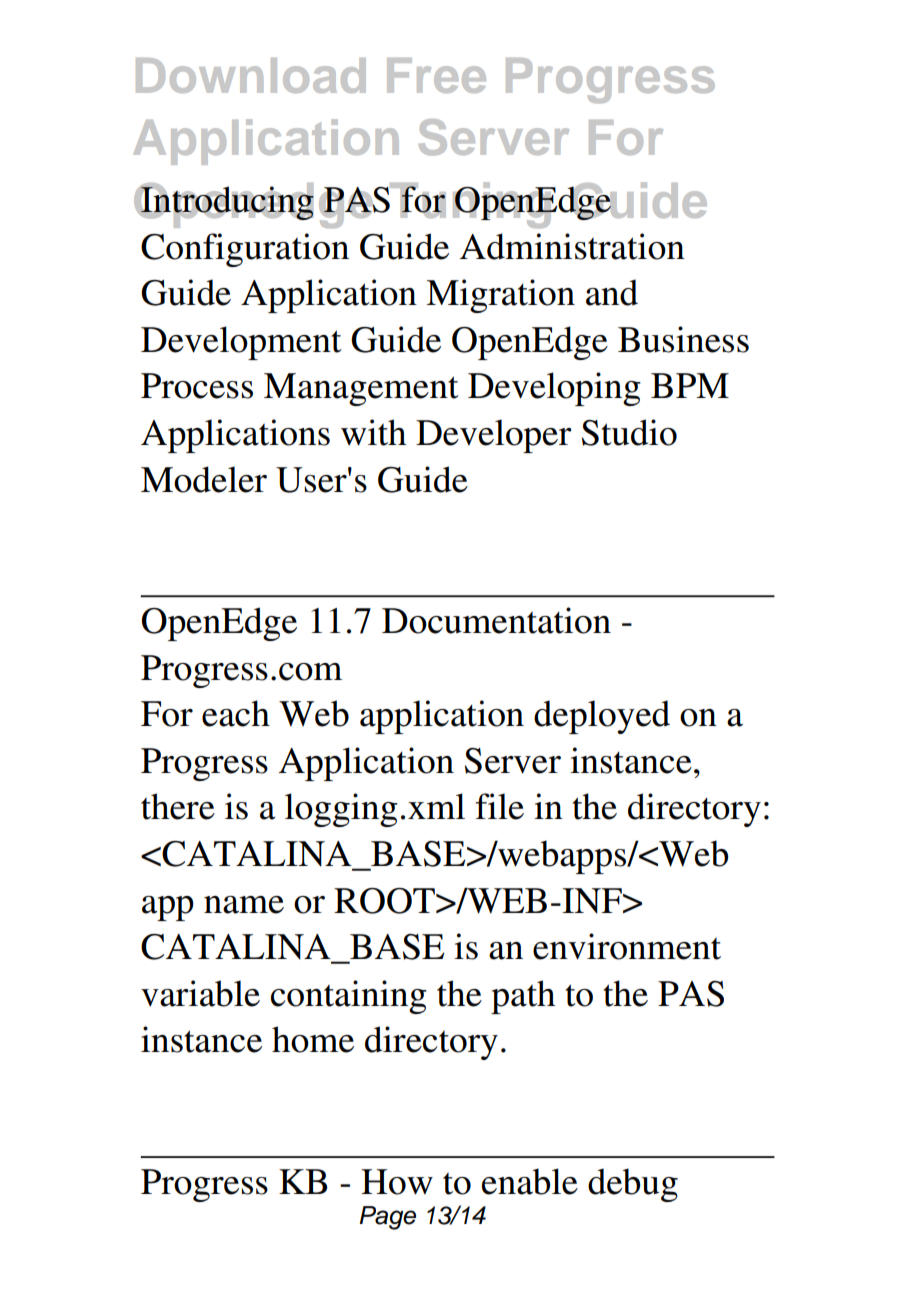 The height and width of the document is (1303, 924). What do you see at coordinates (436, 75) in the document?
I see `Free` at bounding box center [436, 75].
